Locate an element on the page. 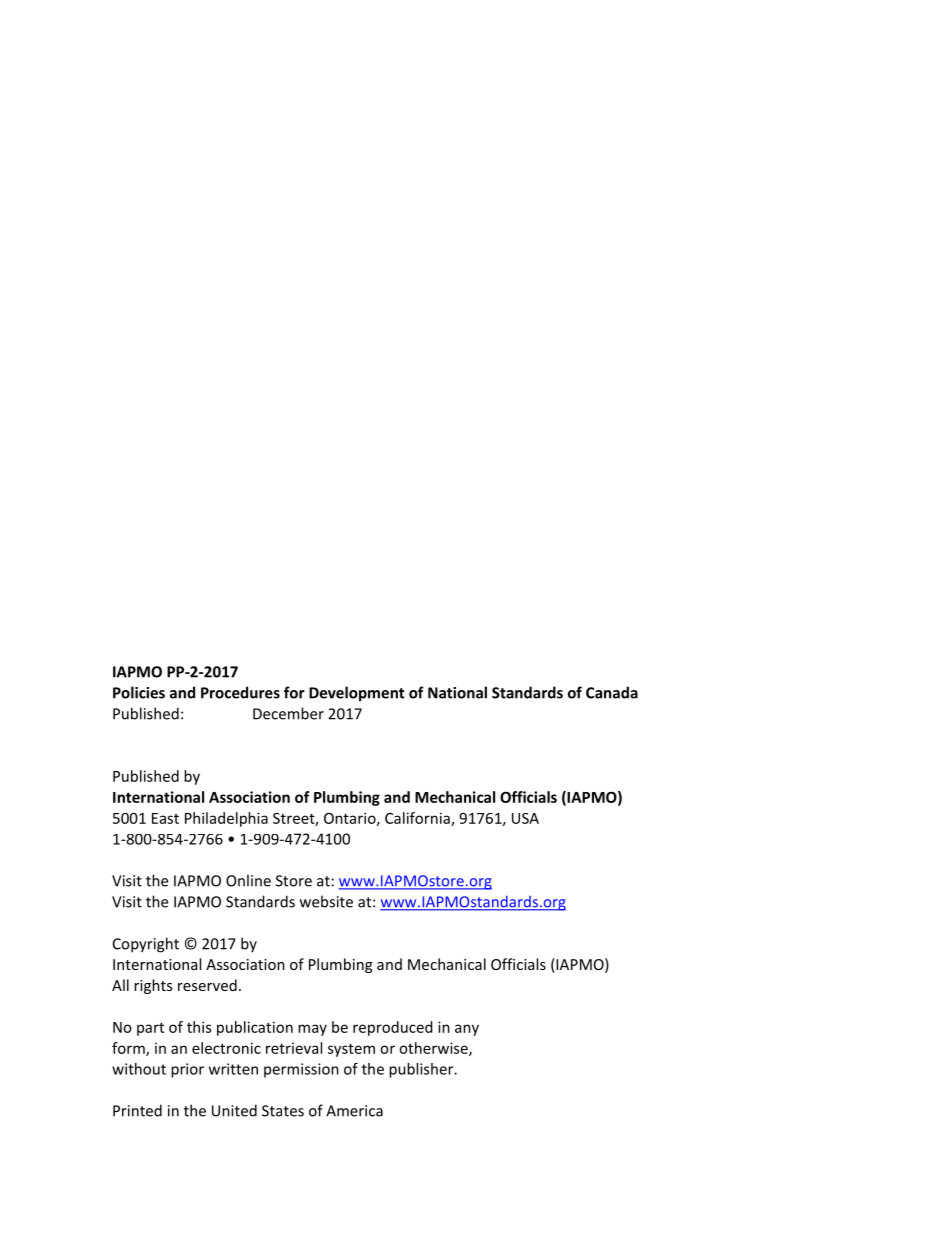  Canada is located at coordinates (612, 692).
